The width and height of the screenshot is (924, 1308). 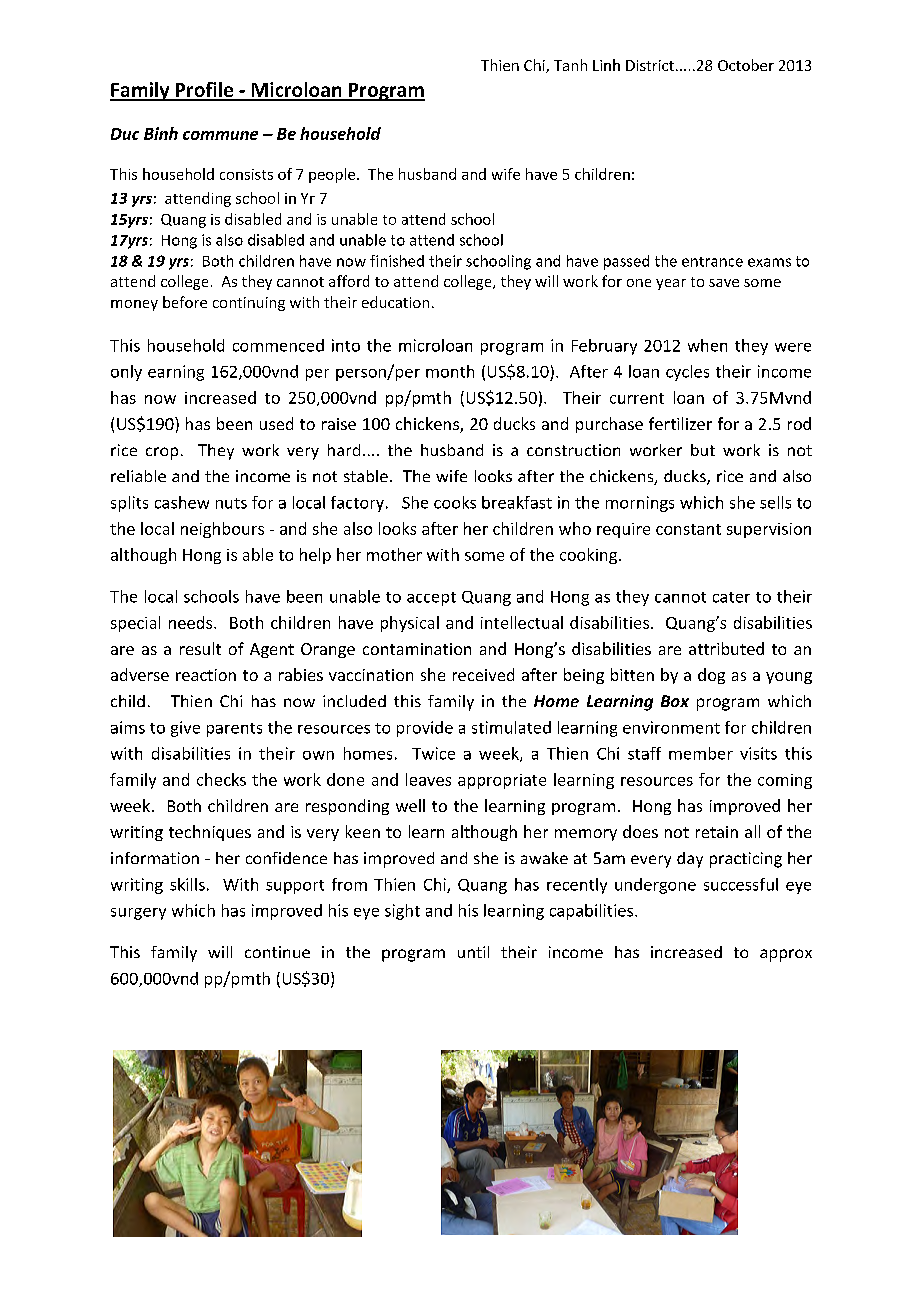 What do you see at coordinates (187, 884) in the screenshot?
I see `skills` at bounding box center [187, 884].
